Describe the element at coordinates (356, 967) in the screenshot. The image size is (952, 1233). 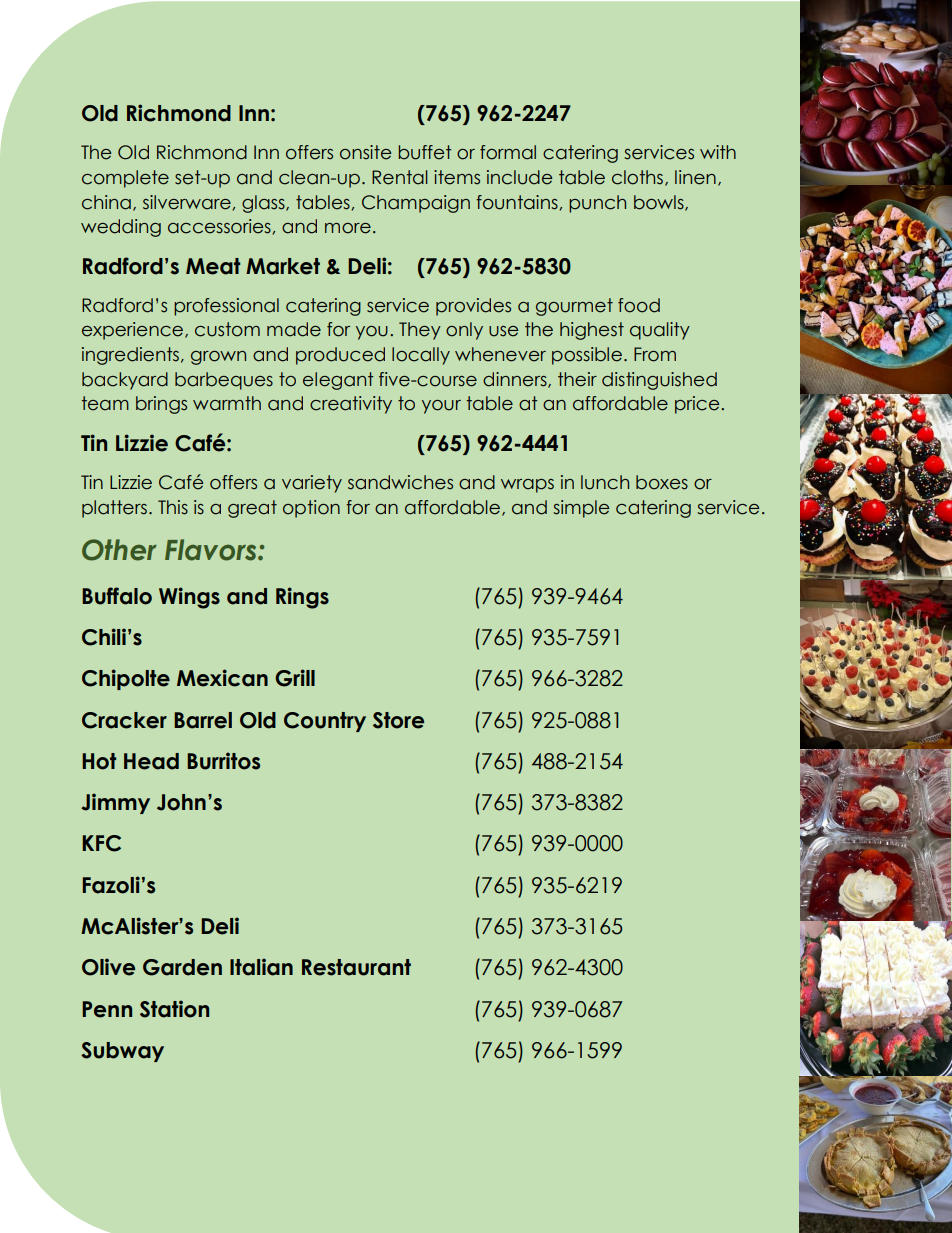
I see `Restaurant` at that location.
